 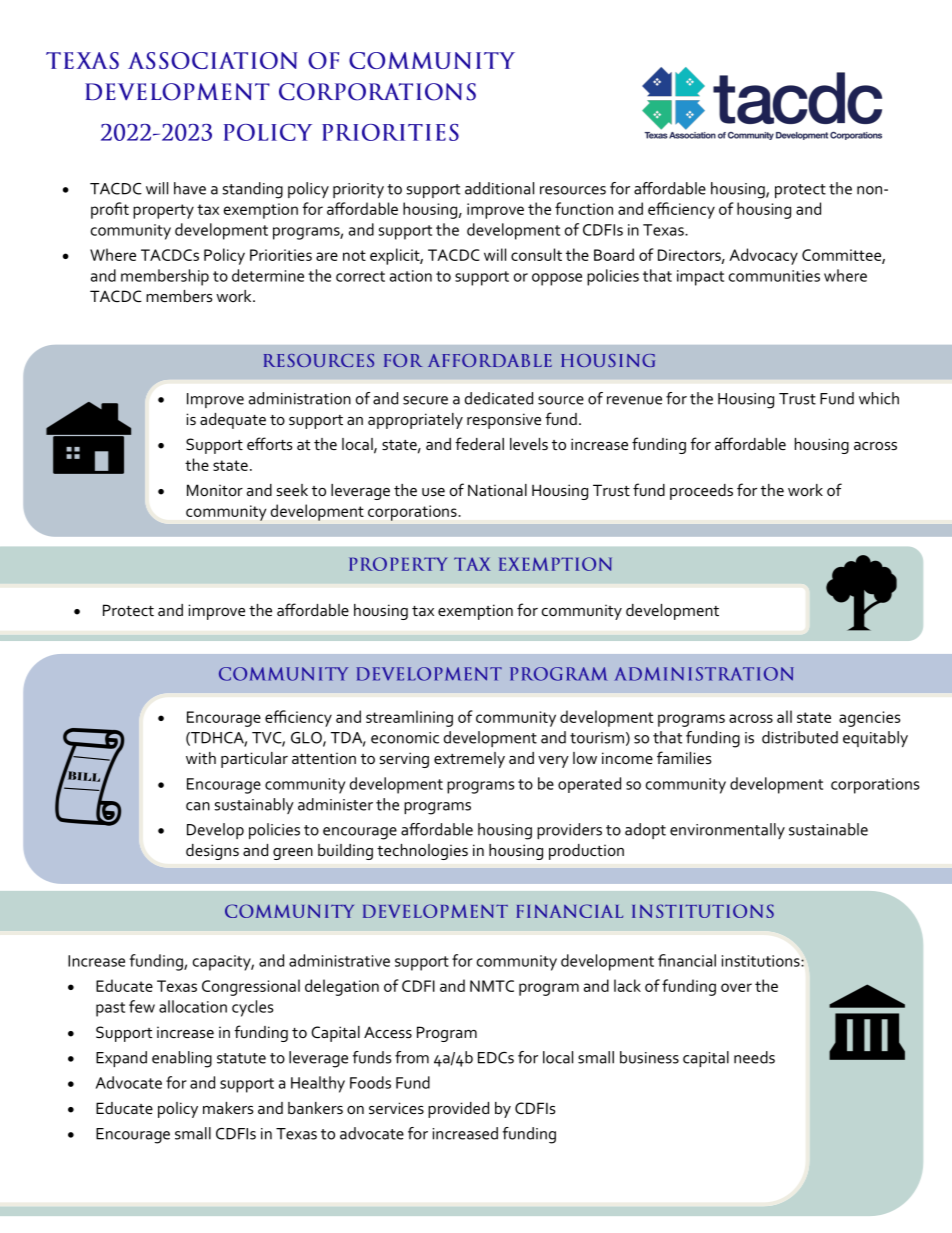 I want to click on Monitor, so click(x=215, y=490).
